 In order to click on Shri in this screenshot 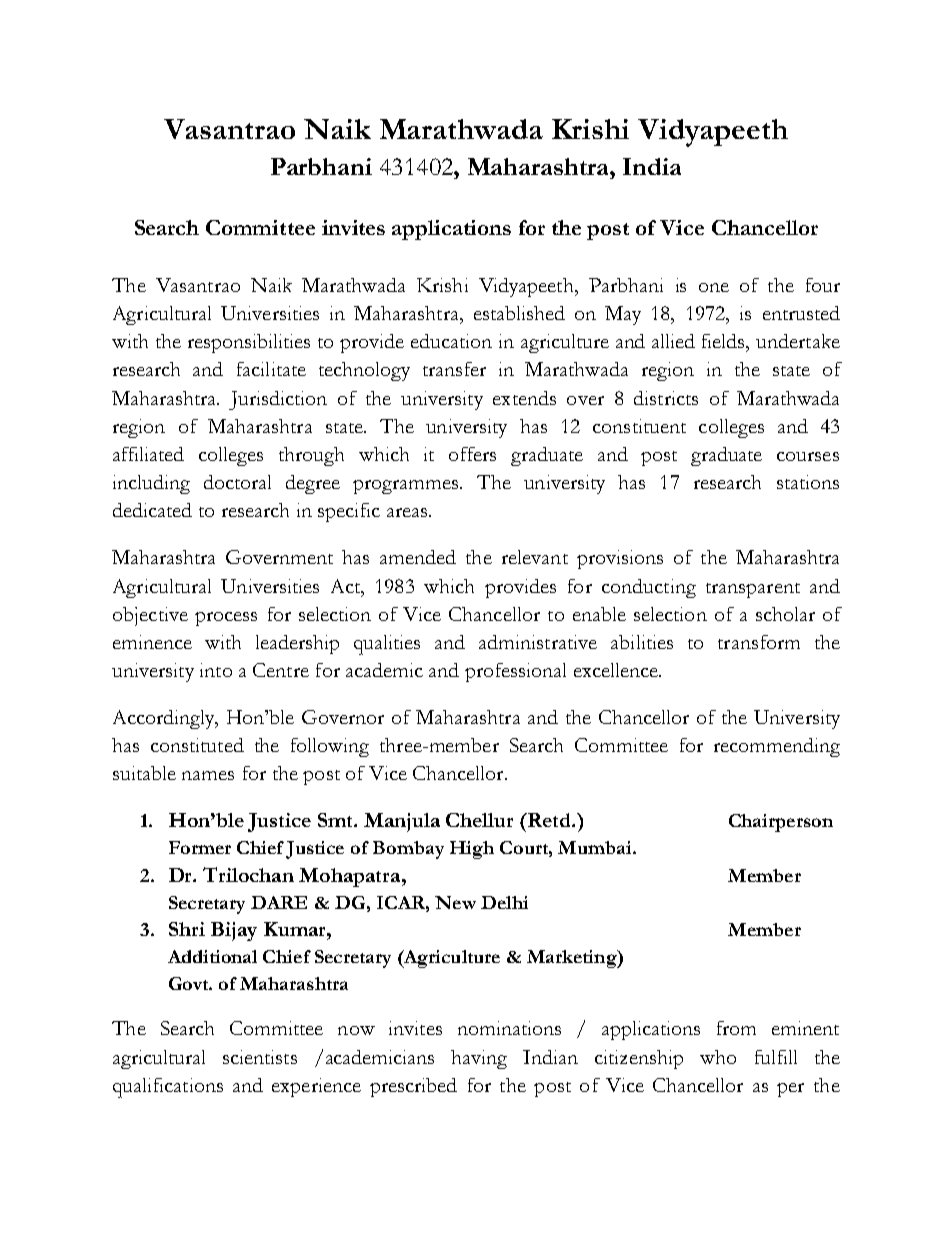, I will do `click(187, 929)`.
